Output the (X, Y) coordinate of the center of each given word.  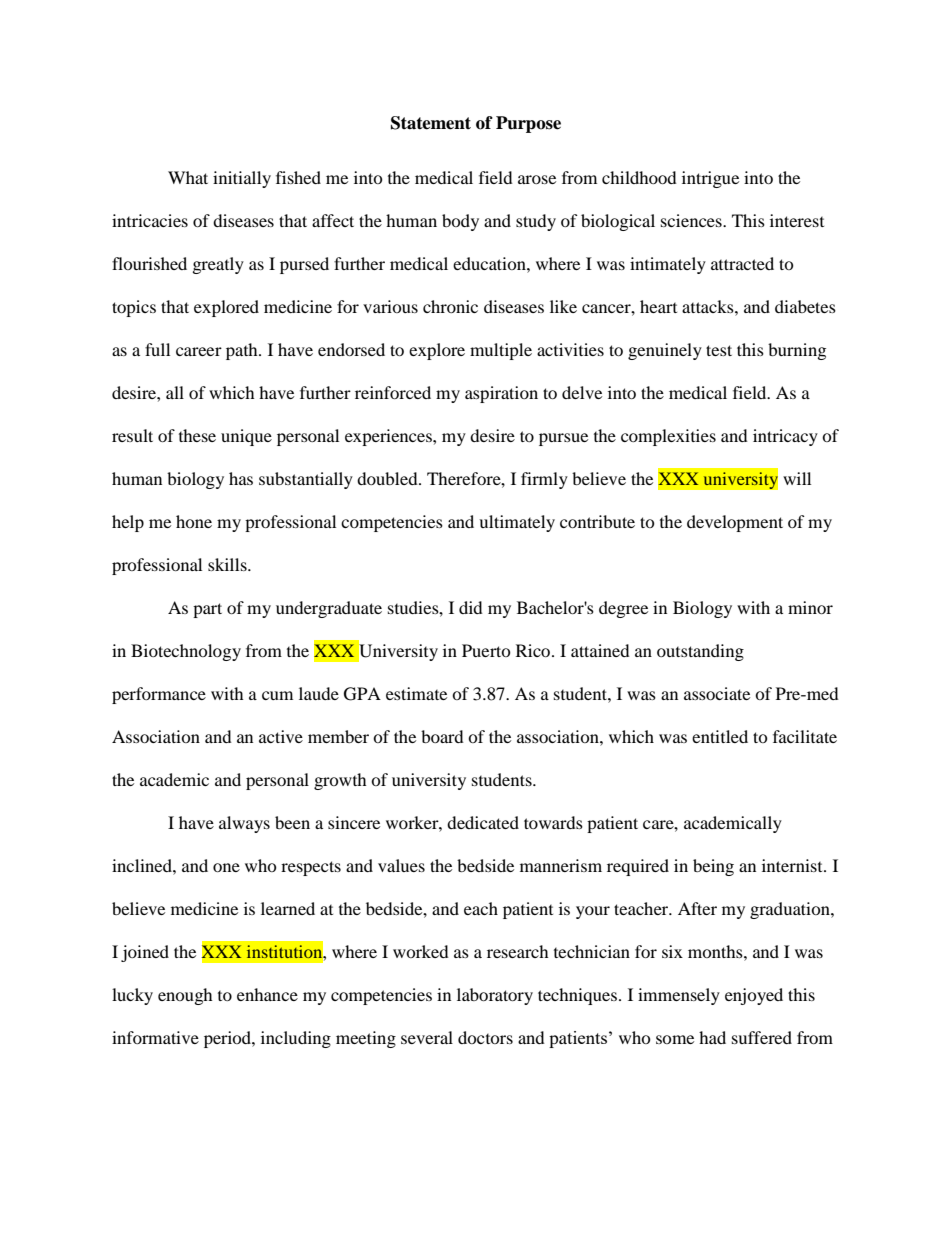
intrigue (710, 179)
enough (185, 996)
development (735, 523)
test (719, 350)
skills (228, 564)
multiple (501, 351)
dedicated (483, 822)
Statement (431, 123)
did (471, 607)
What (188, 177)
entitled (720, 736)
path (243, 351)
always (244, 824)
